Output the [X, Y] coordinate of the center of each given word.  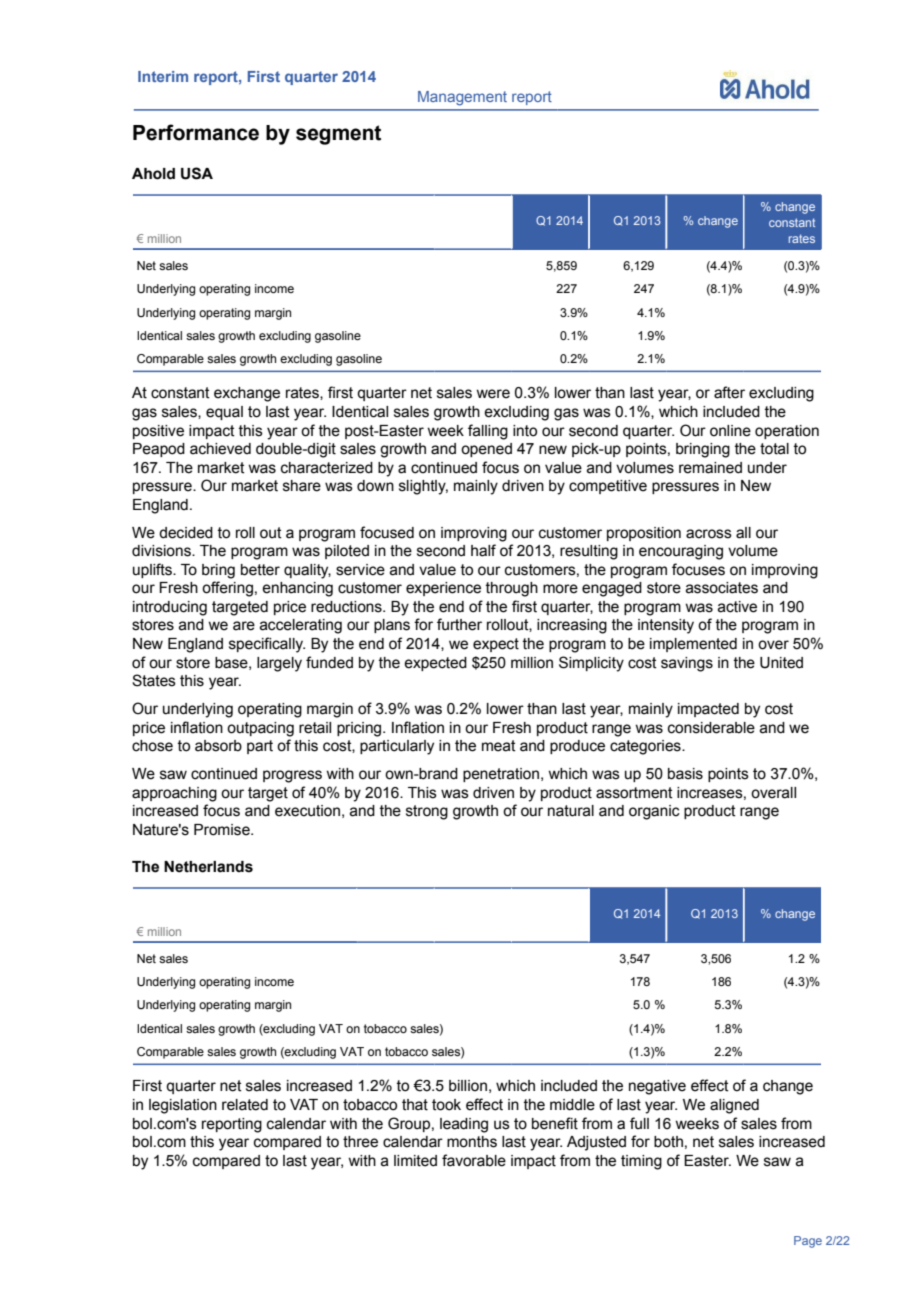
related [245, 1105]
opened [486, 450]
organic [654, 812]
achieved [220, 449]
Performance [196, 132]
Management [462, 98]
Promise [223, 830]
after [729, 392]
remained [710, 468]
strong [427, 812]
